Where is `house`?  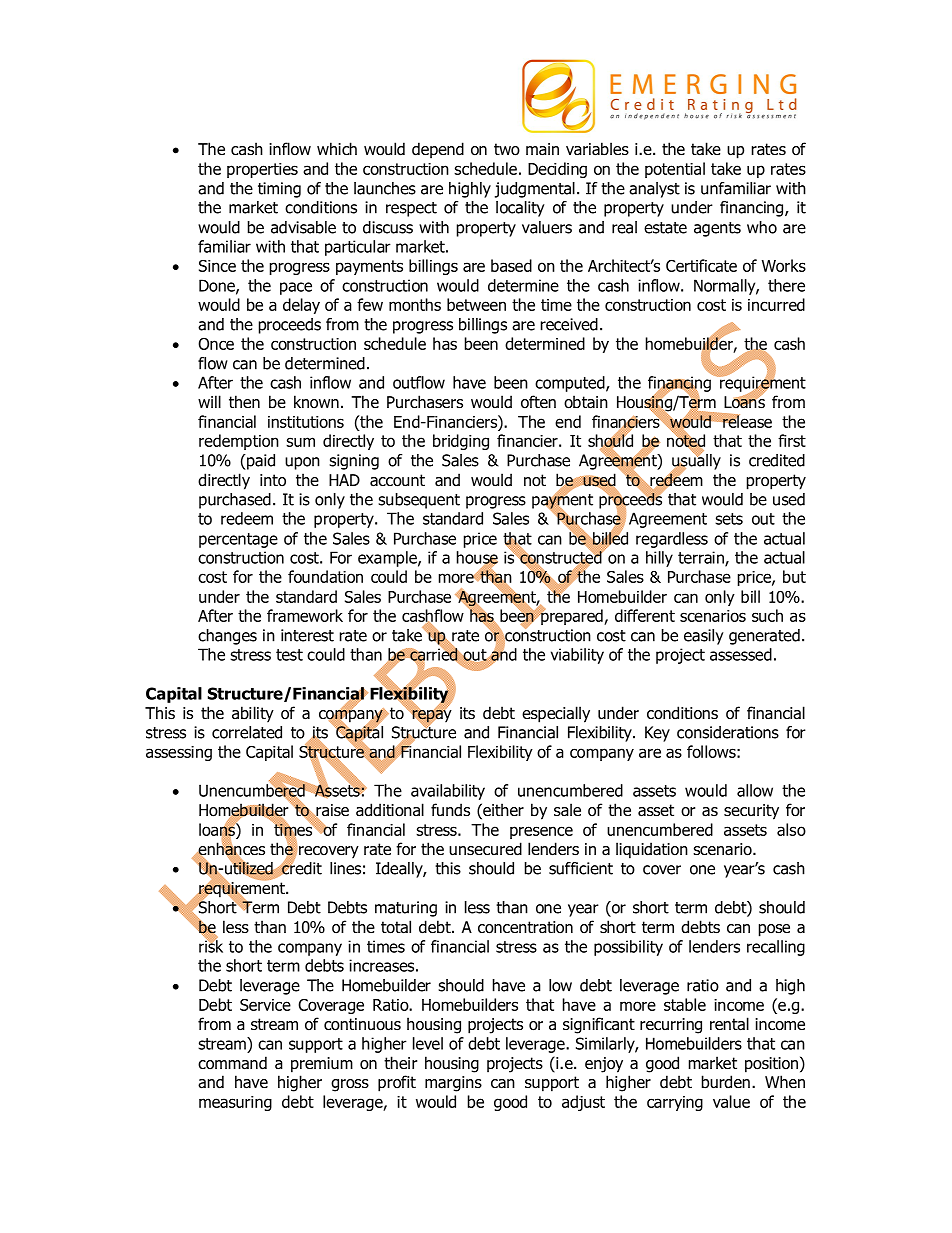
house is located at coordinates (477, 558).
